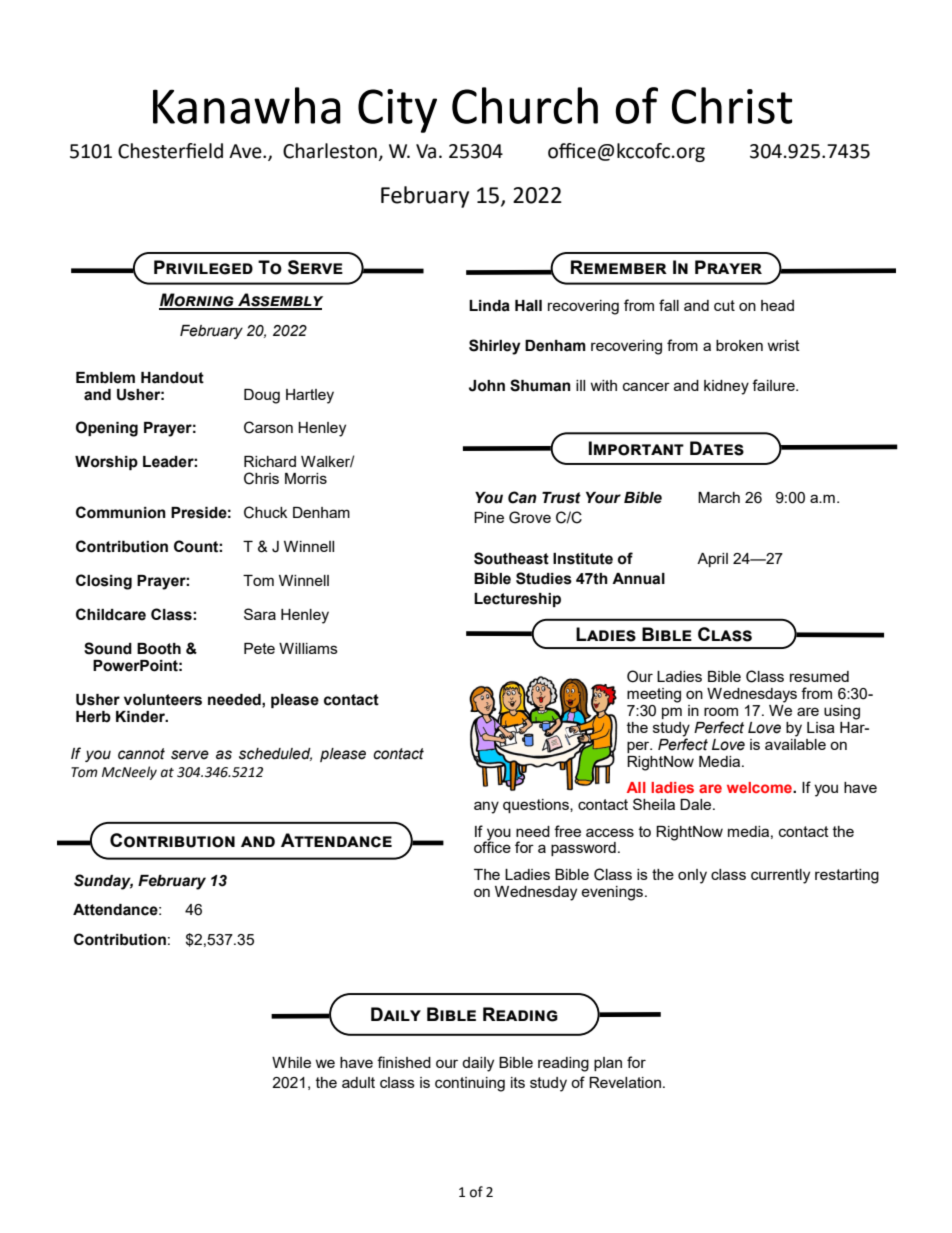 Image resolution: width=952 pixels, height=1233 pixels. Describe the element at coordinates (511, 558) in the screenshot. I see `Southeast` at that location.
